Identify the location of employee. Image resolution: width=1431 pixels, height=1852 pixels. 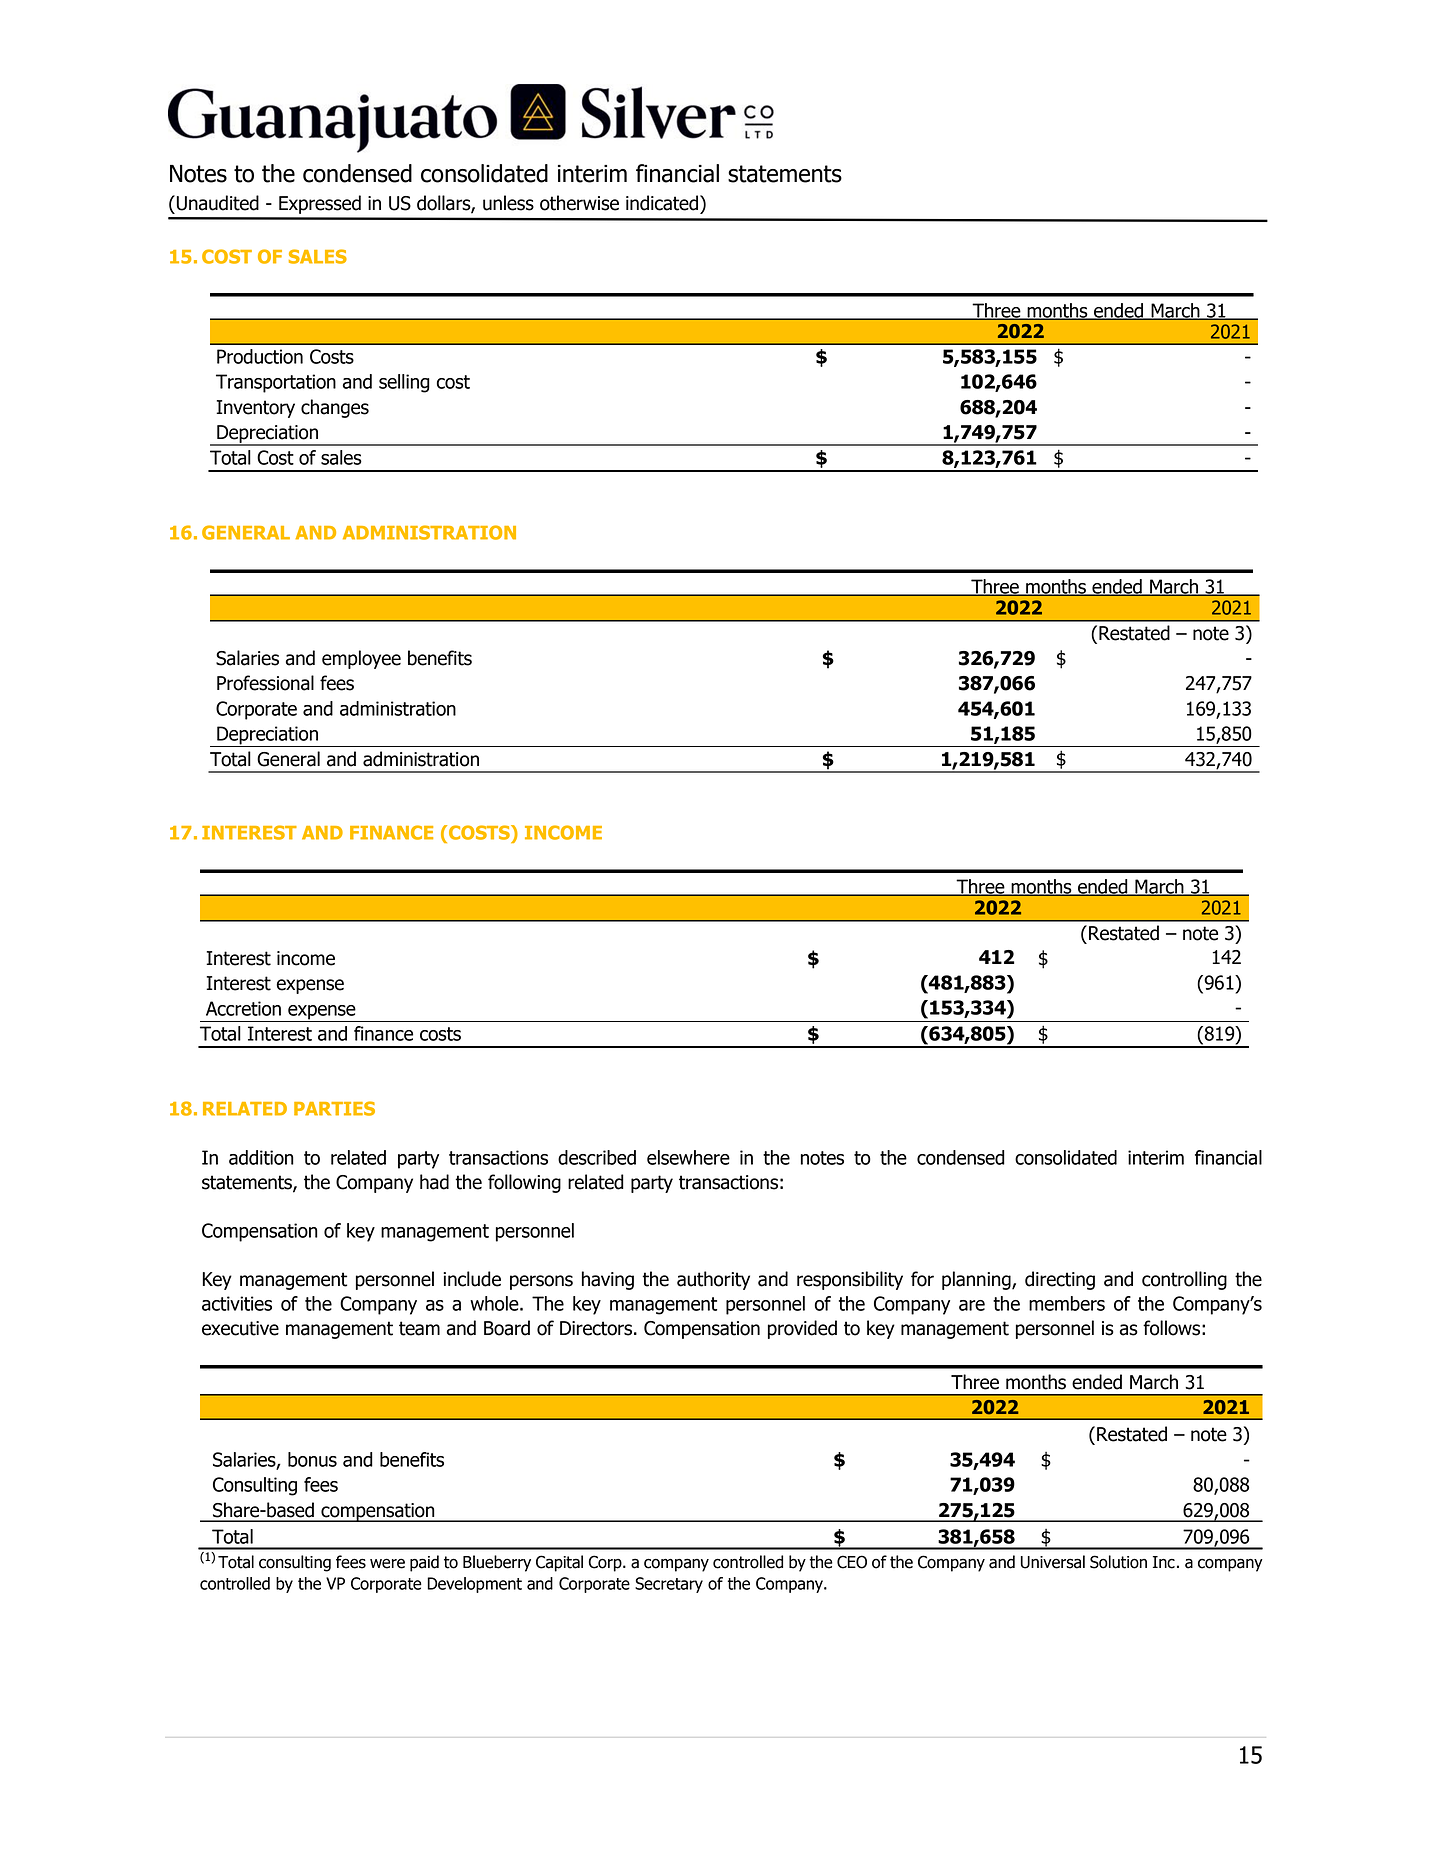
(361, 659).
